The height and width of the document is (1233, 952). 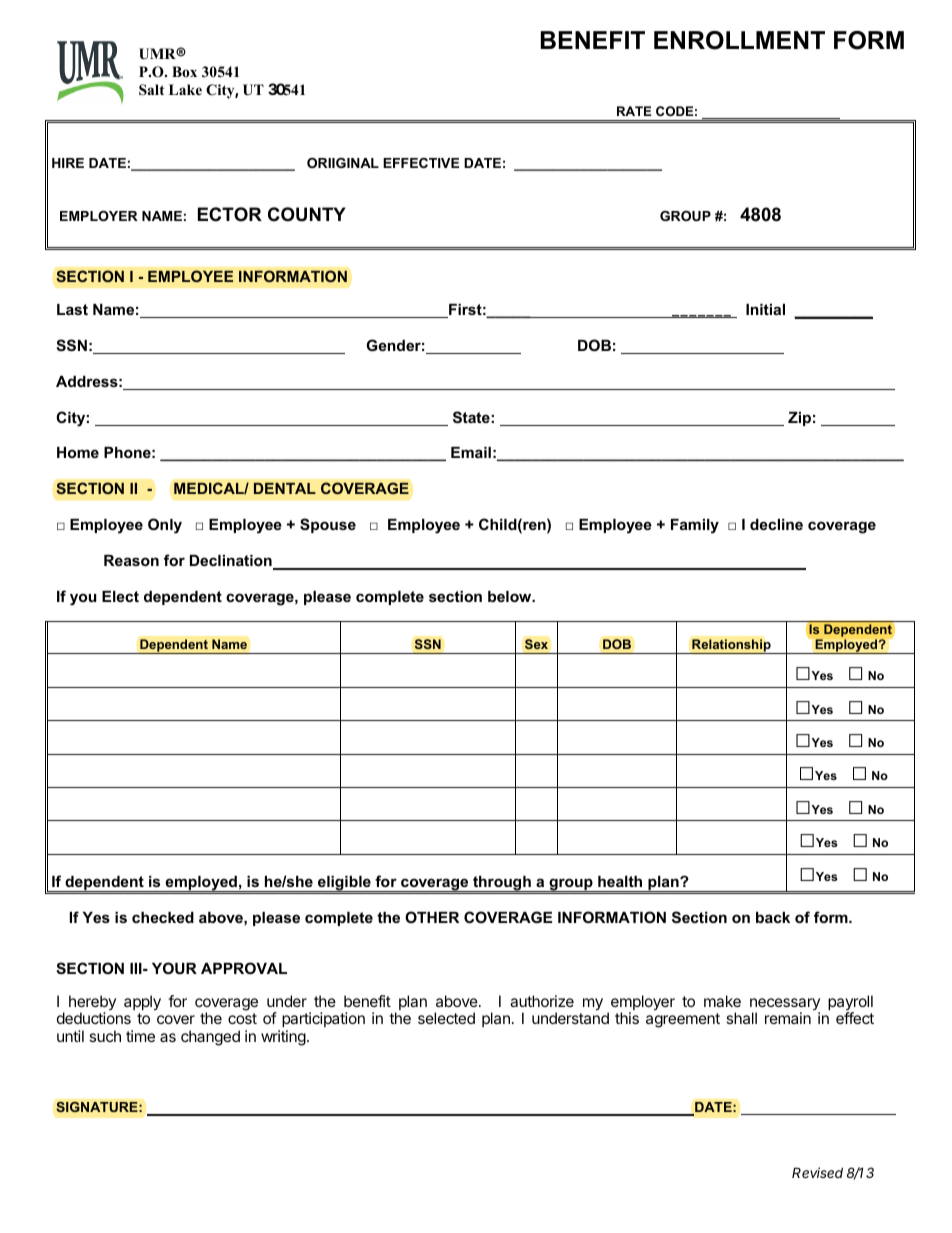 What do you see at coordinates (773, 917) in the document?
I see `back` at bounding box center [773, 917].
